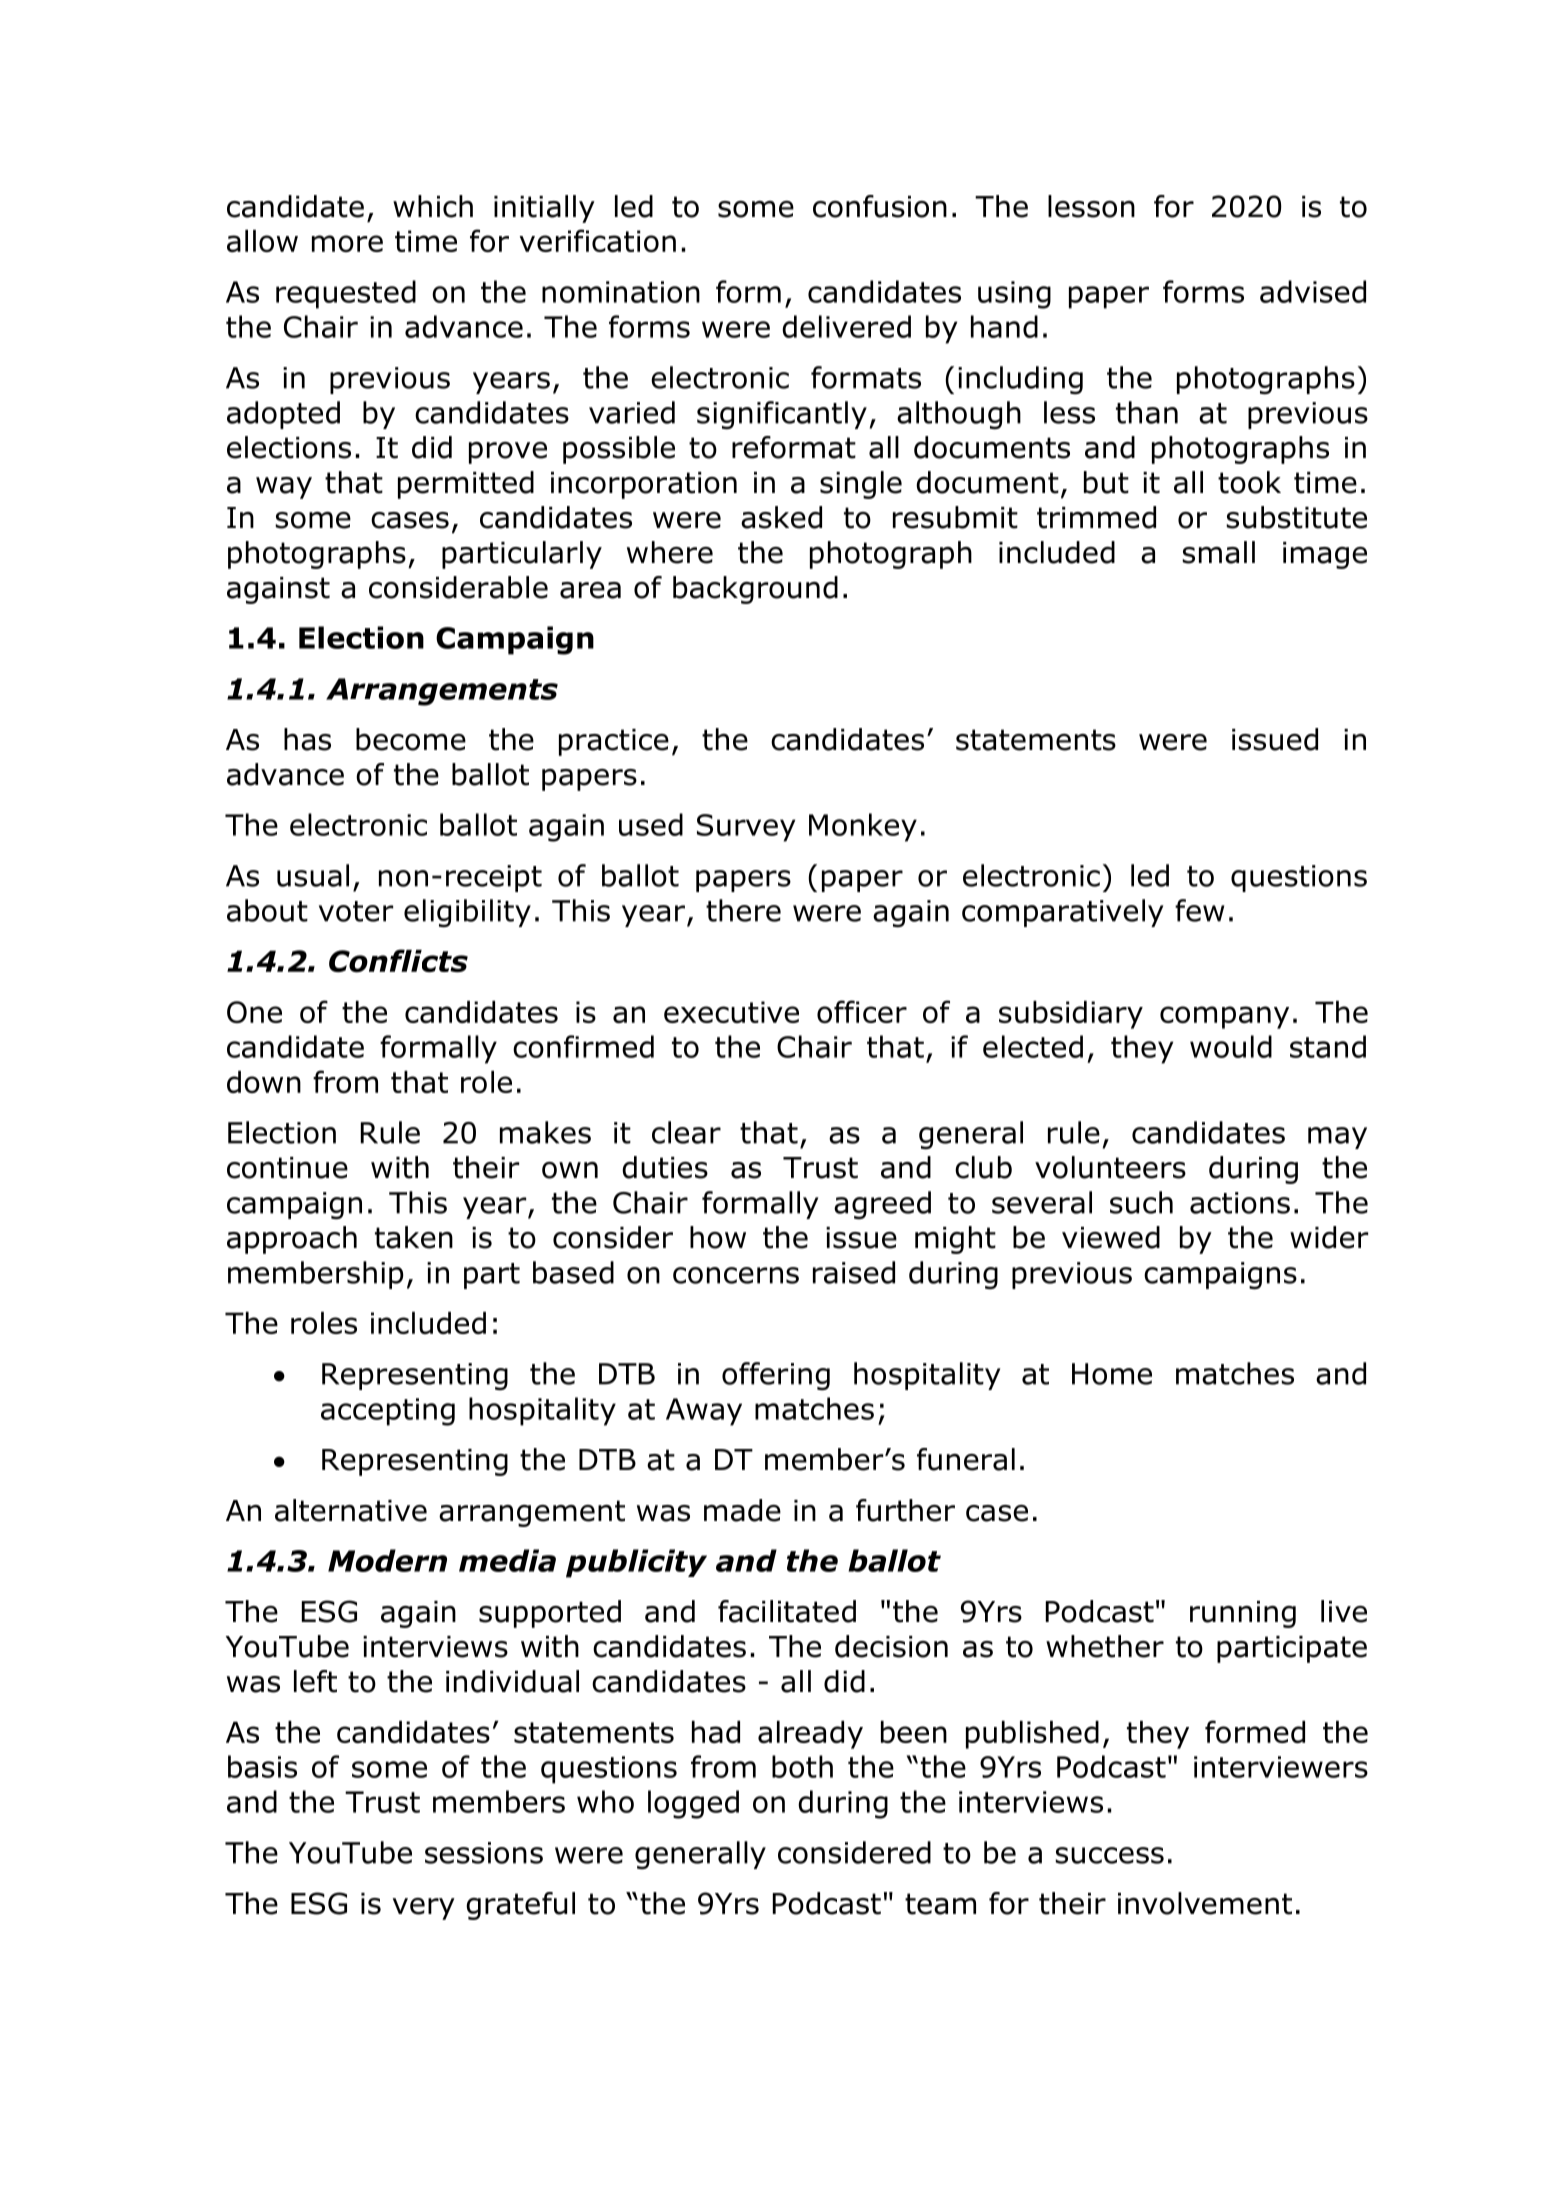  What do you see at coordinates (802, 1766) in the document?
I see `both` at bounding box center [802, 1766].
